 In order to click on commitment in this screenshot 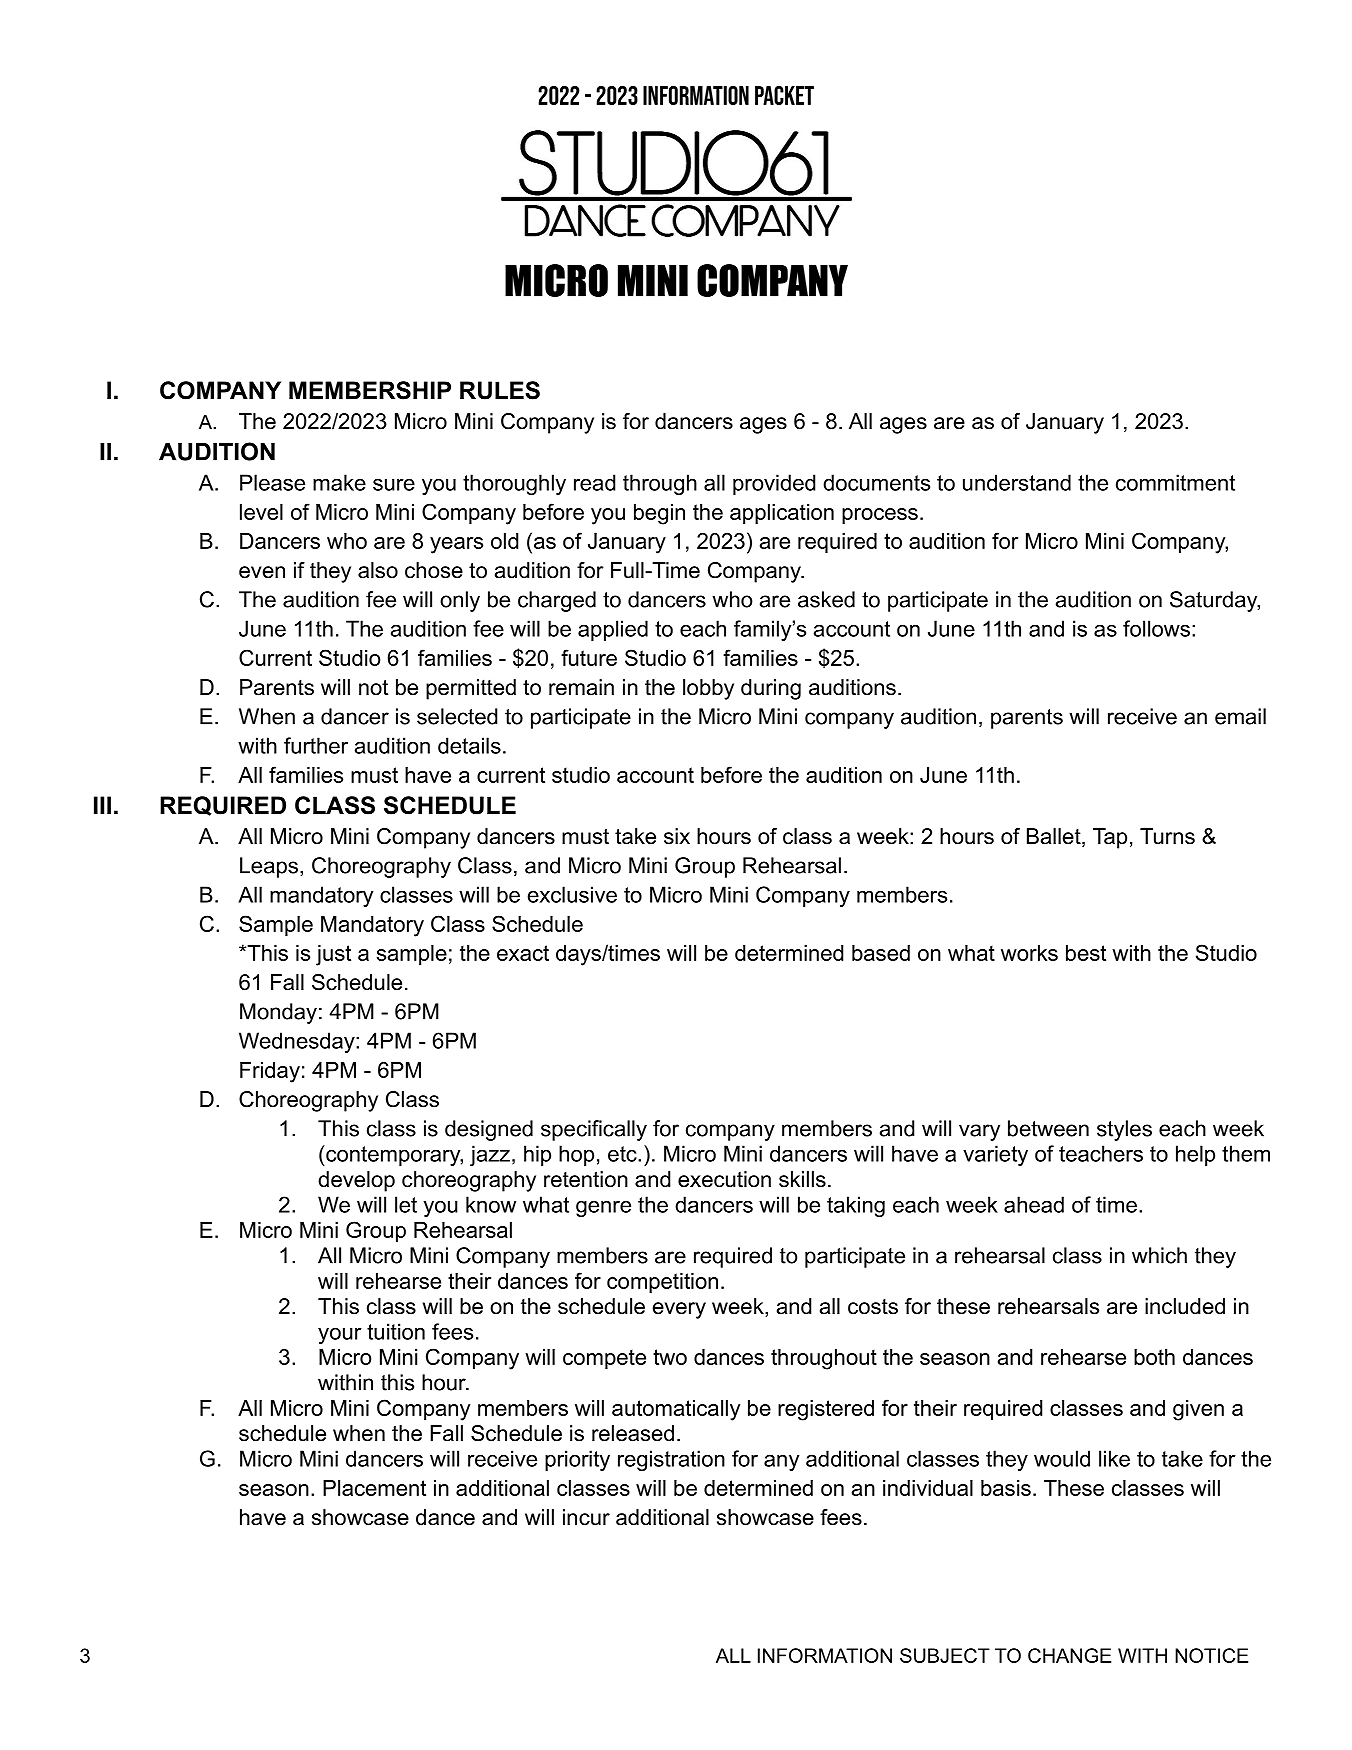, I will do `click(1175, 482)`.
